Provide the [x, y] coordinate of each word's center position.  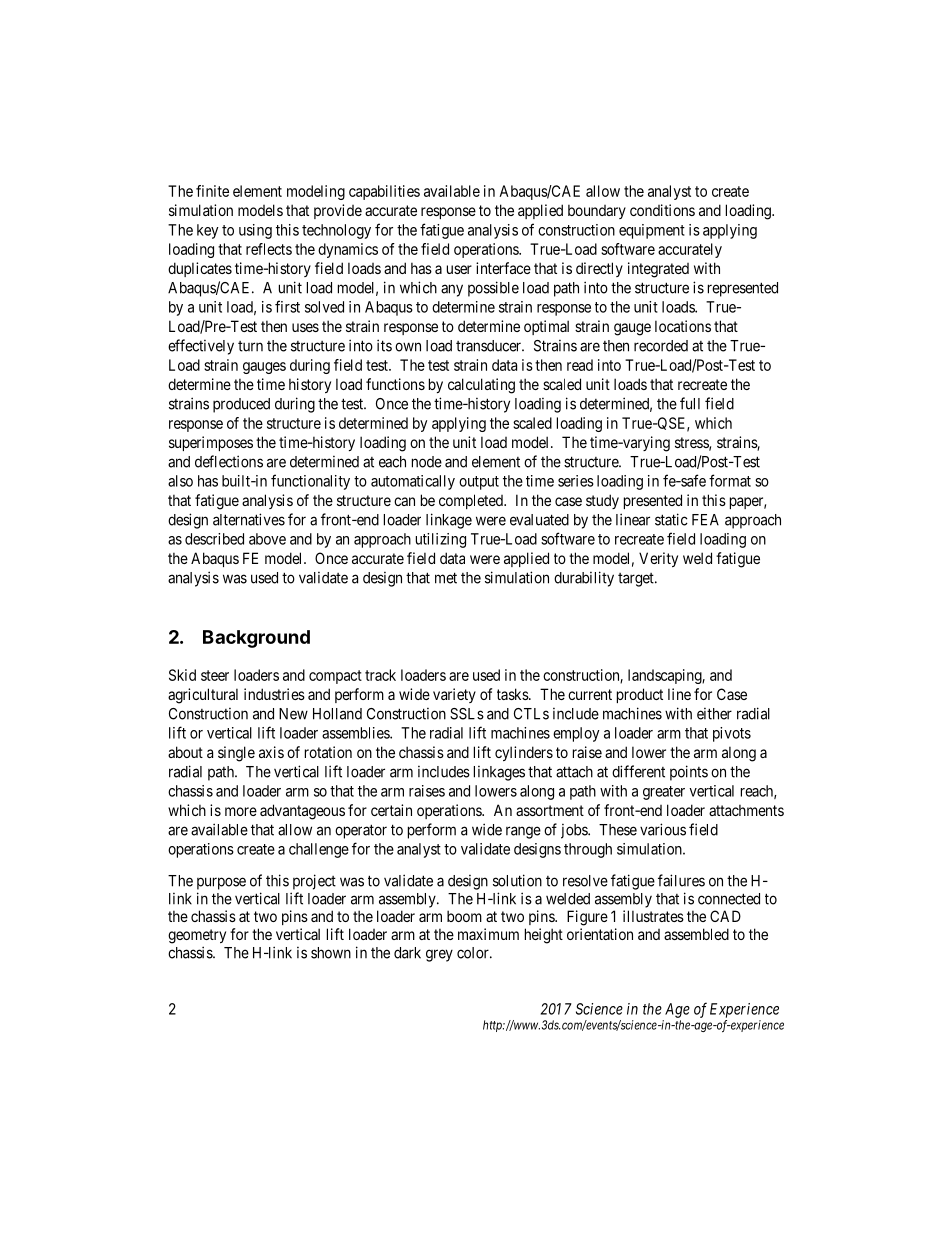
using [255, 231]
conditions [662, 210]
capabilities [384, 192]
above [267, 539]
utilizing [441, 540]
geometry [197, 936]
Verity [658, 559]
